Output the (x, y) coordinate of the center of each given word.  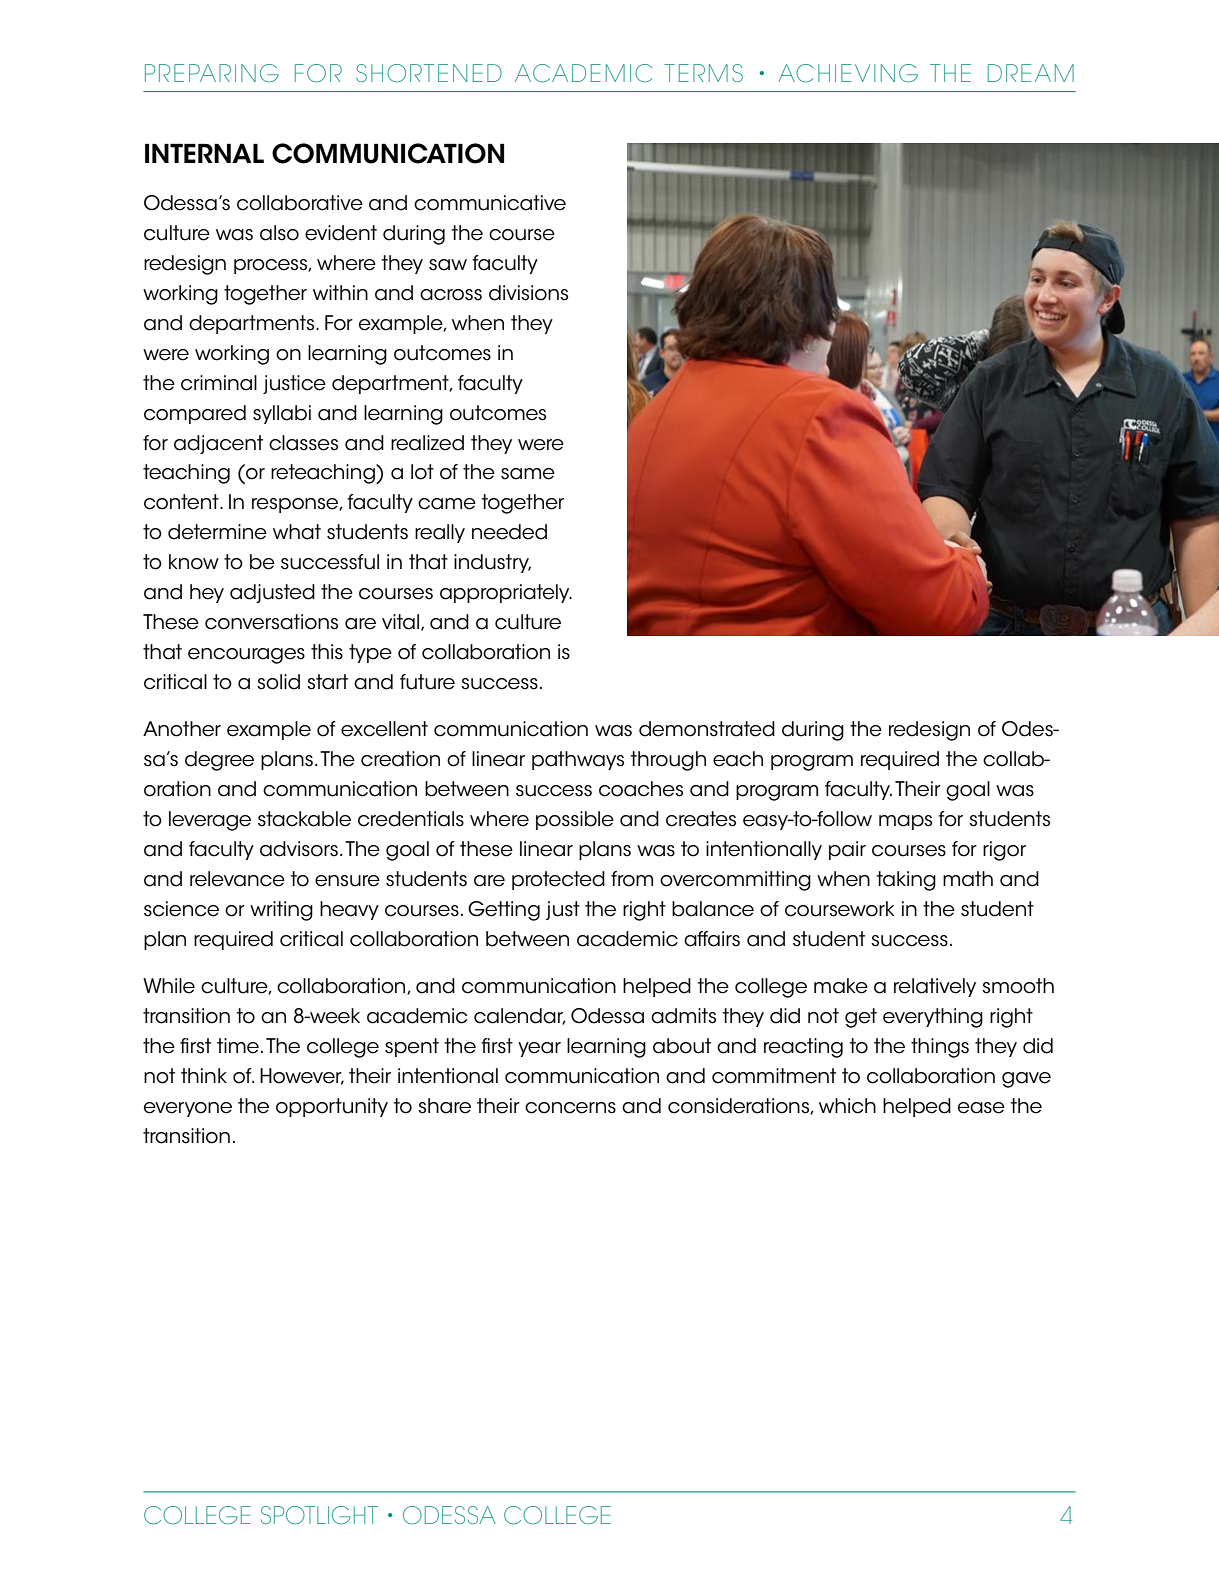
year (539, 1049)
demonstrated (707, 729)
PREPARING (212, 73)
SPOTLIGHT (319, 1515)
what (297, 532)
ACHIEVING (848, 73)
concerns (570, 1108)
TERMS (703, 73)
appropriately (506, 593)
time (238, 1046)
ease (981, 1108)
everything (933, 1018)
